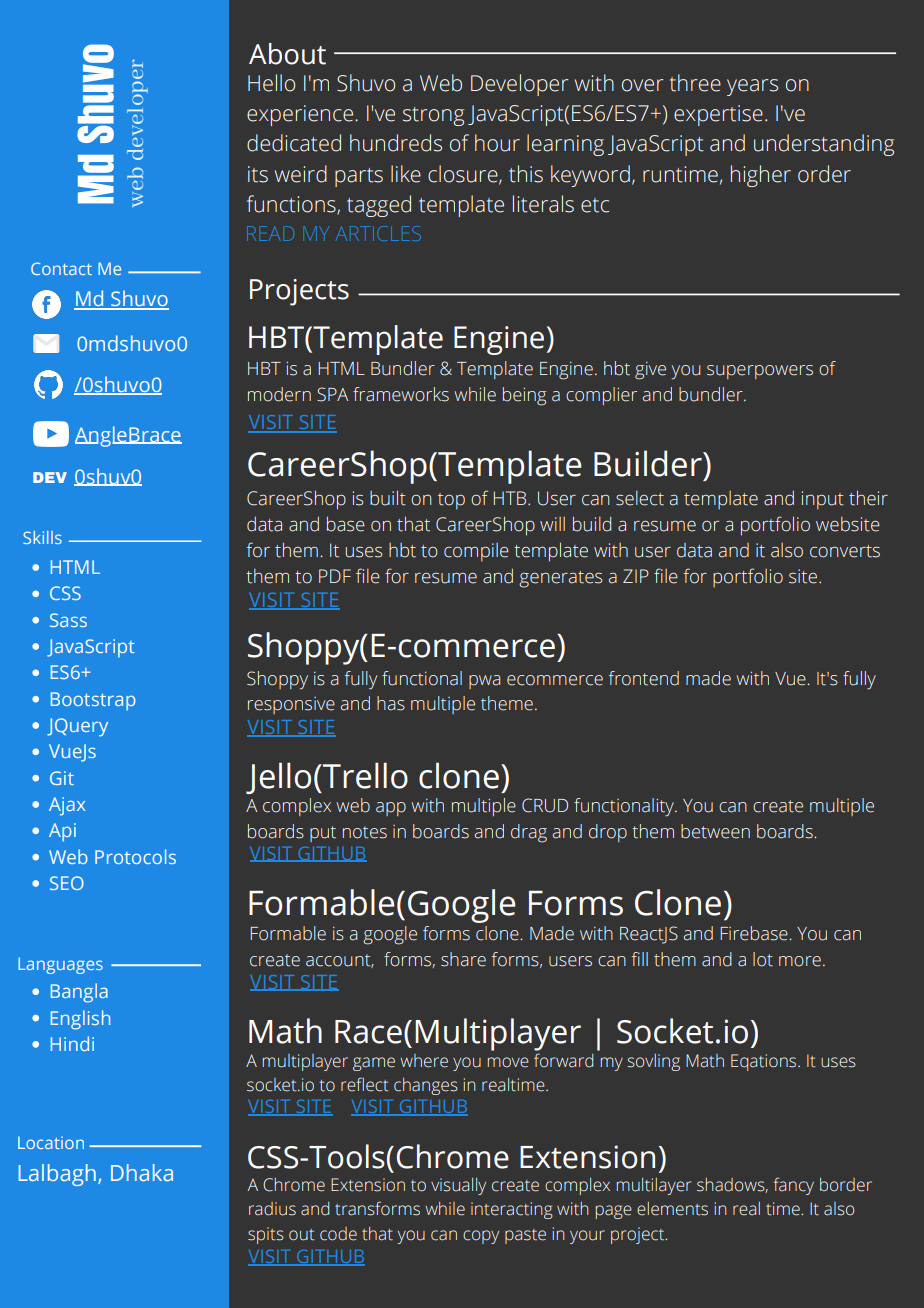 The width and height of the document is (924, 1308). Describe the element at coordinates (794, 1186) in the document. I see `fancy` at that location.
